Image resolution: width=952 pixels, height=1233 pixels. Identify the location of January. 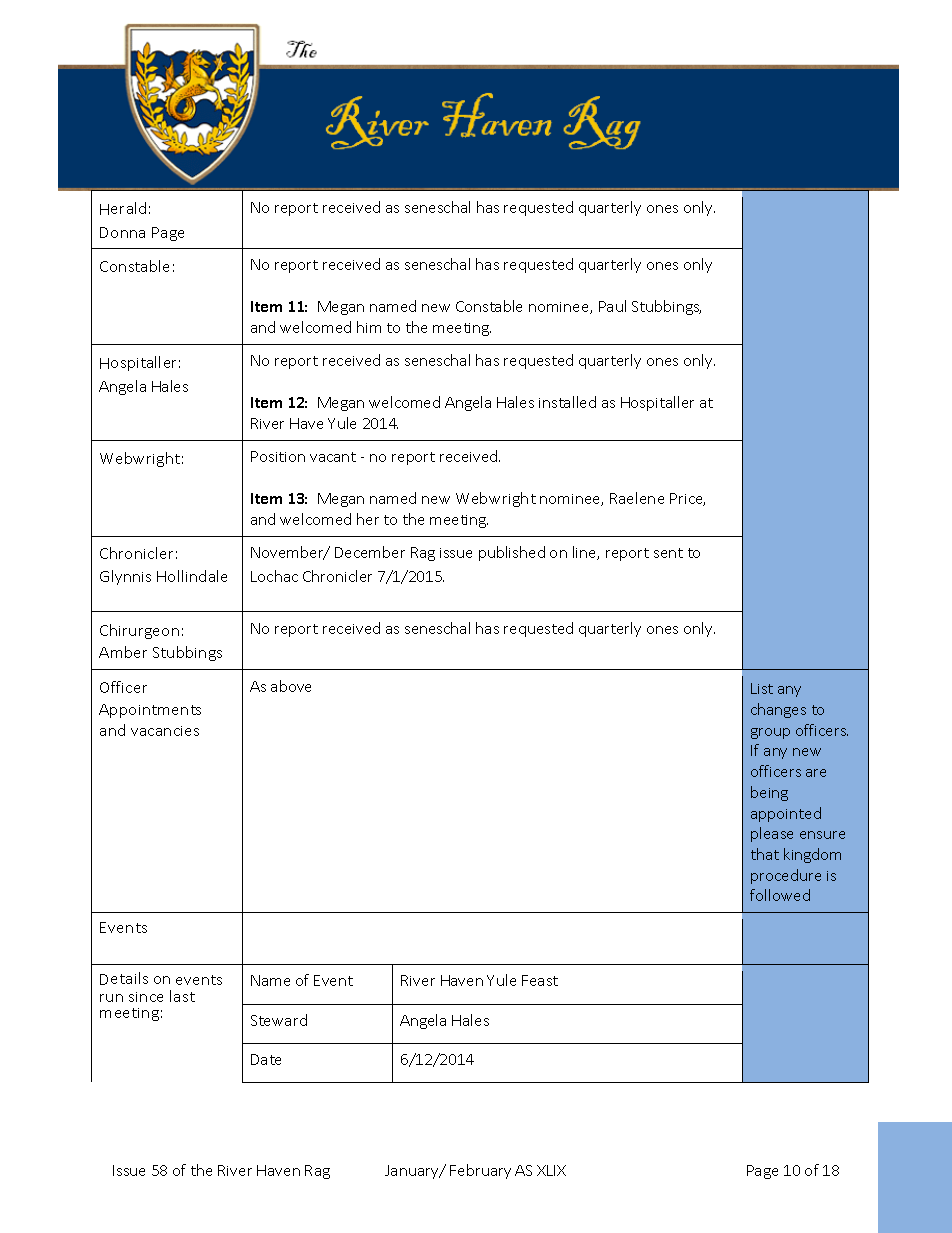
(413, 1172).
